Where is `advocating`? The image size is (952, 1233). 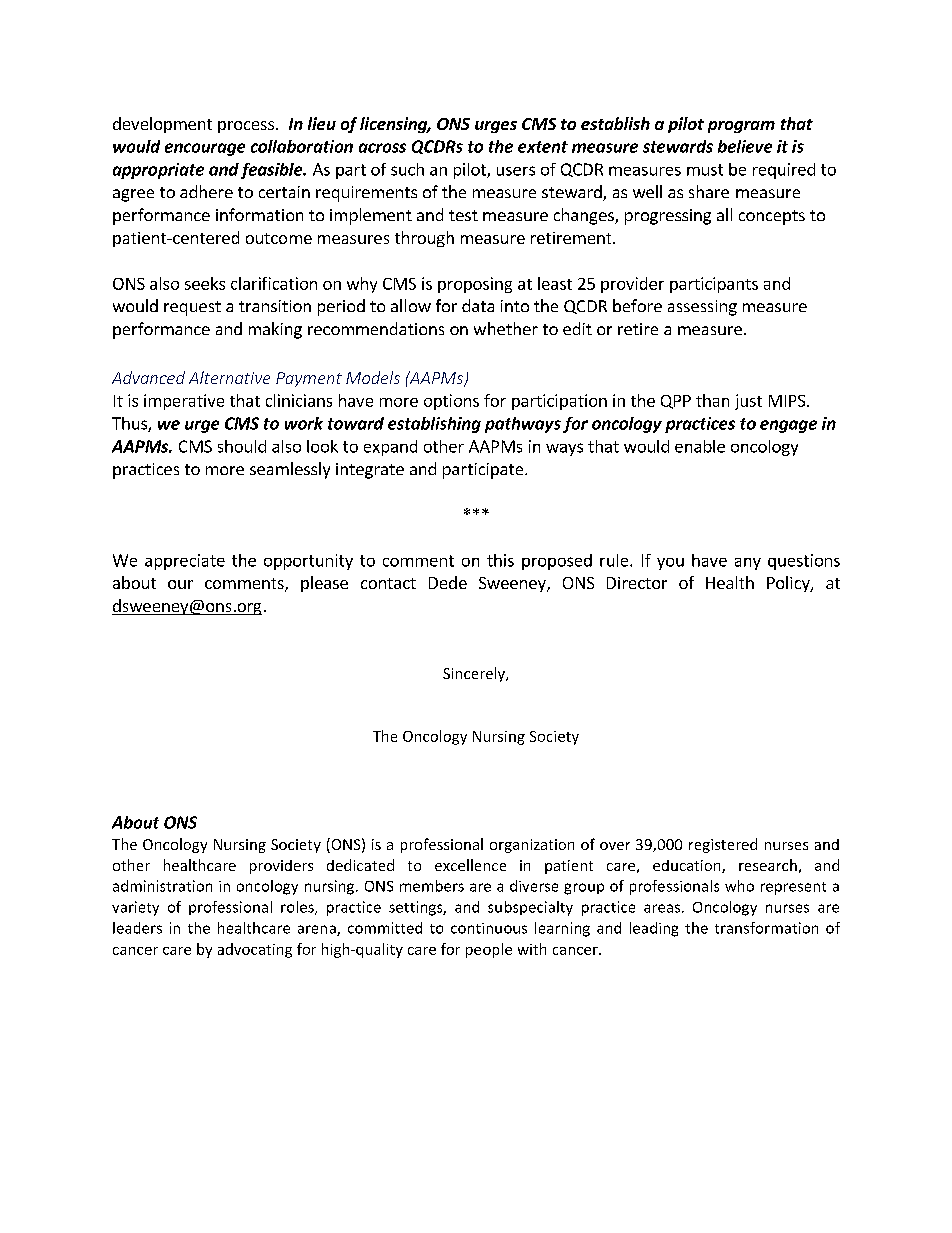
advocating is located at coordinates (255, 950).
